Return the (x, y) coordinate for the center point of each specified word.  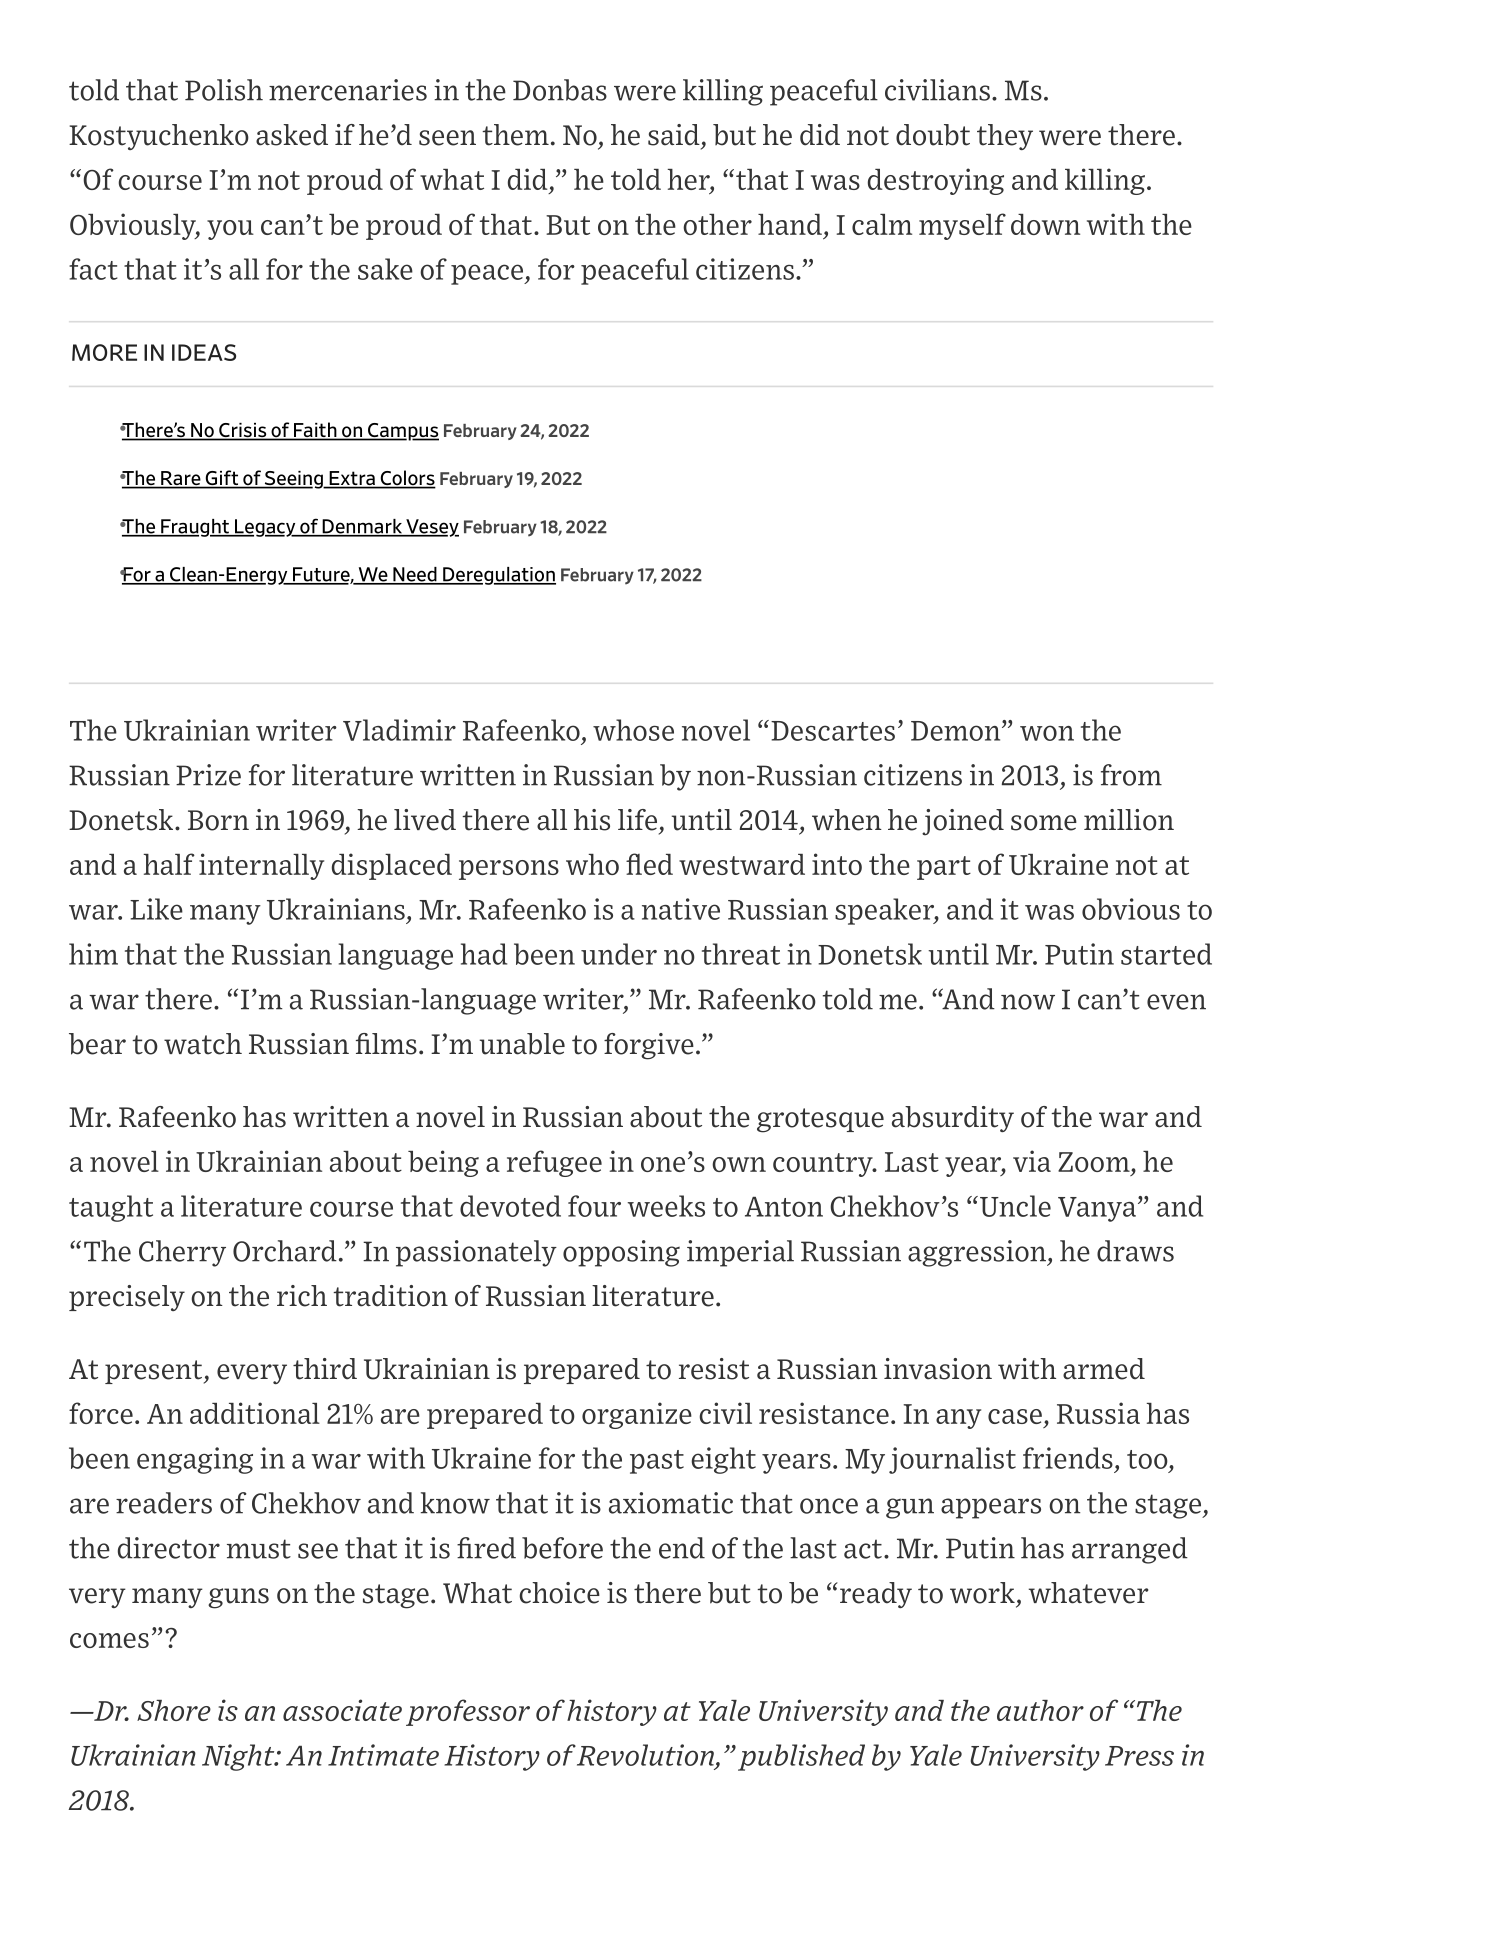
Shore (174, 1710)
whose (633, 730)
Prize (208, 775)
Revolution (645, 1755)
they (1005, 137)
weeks (666, 1206)
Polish (224, 90)
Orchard (285, 1251)
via (1032, 1161)
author (1040, 1710)
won (1047, 733)
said (674, 135)
